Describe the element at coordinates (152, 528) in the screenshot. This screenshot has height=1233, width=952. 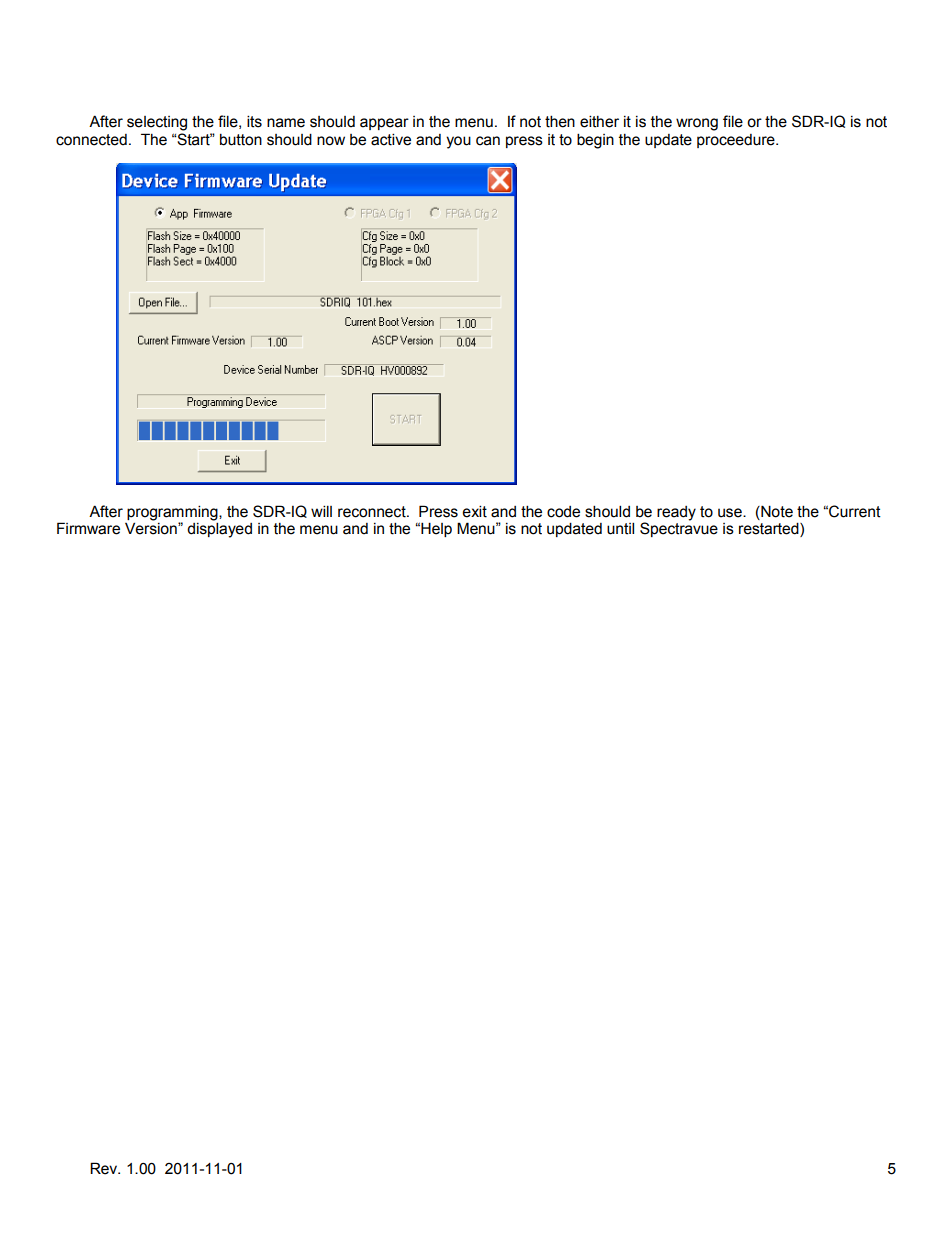
I see `Version` at that location.
